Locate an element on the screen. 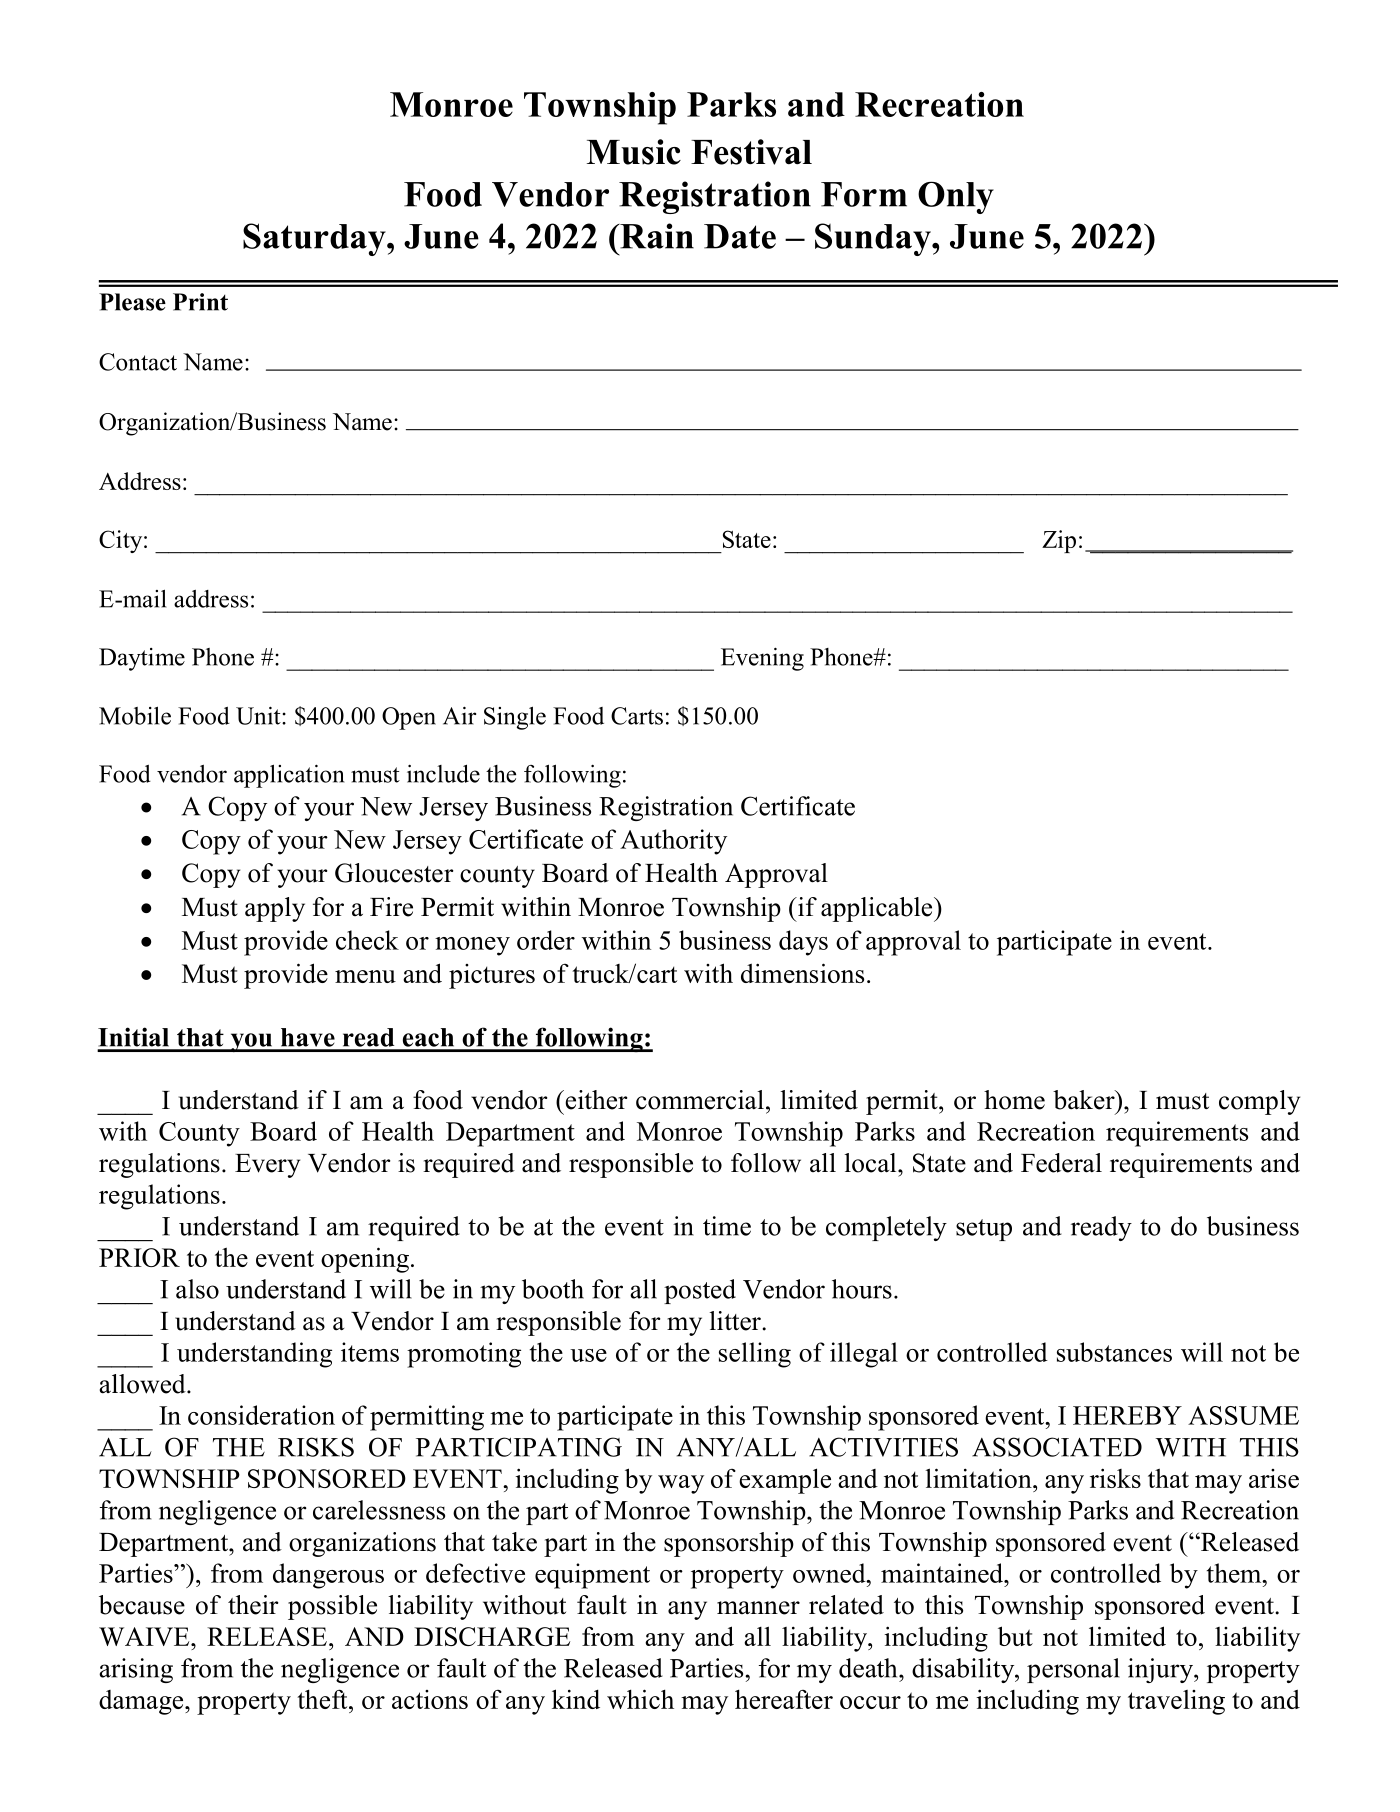 This screenshot has height=1812, width=1400. Date is located at coordinates (740, 236).
